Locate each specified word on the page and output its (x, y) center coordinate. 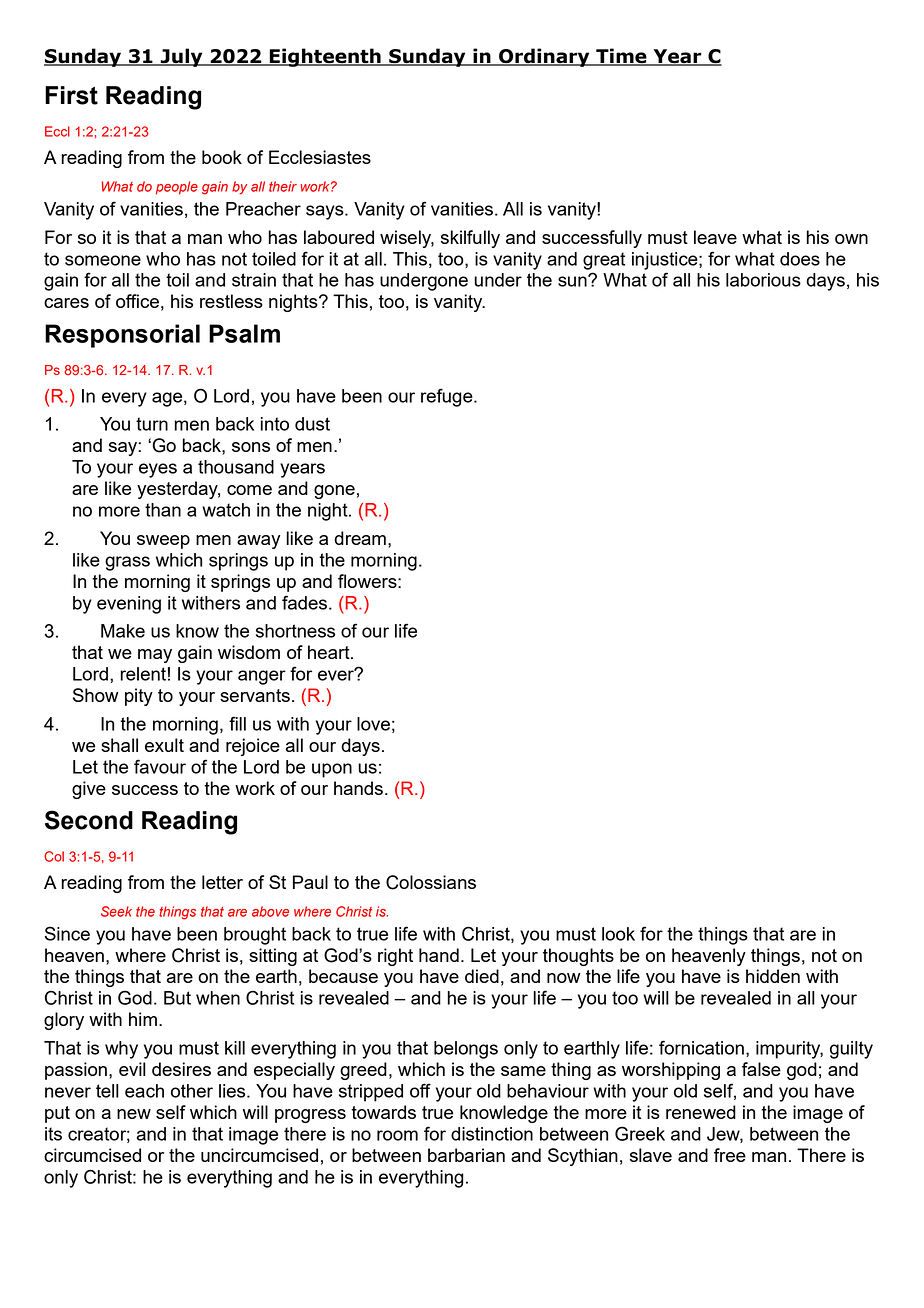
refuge (448, 397)
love (373, 724)
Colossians (431, 882)
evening (129, 605)
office (137, 301)
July (182, 57)
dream (360, 538)
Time (621, 57)
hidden (773, 976)
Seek (116, 911)
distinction (492, 1134)
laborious (763, 280)
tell (107, 1091)
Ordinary (544, 57)
